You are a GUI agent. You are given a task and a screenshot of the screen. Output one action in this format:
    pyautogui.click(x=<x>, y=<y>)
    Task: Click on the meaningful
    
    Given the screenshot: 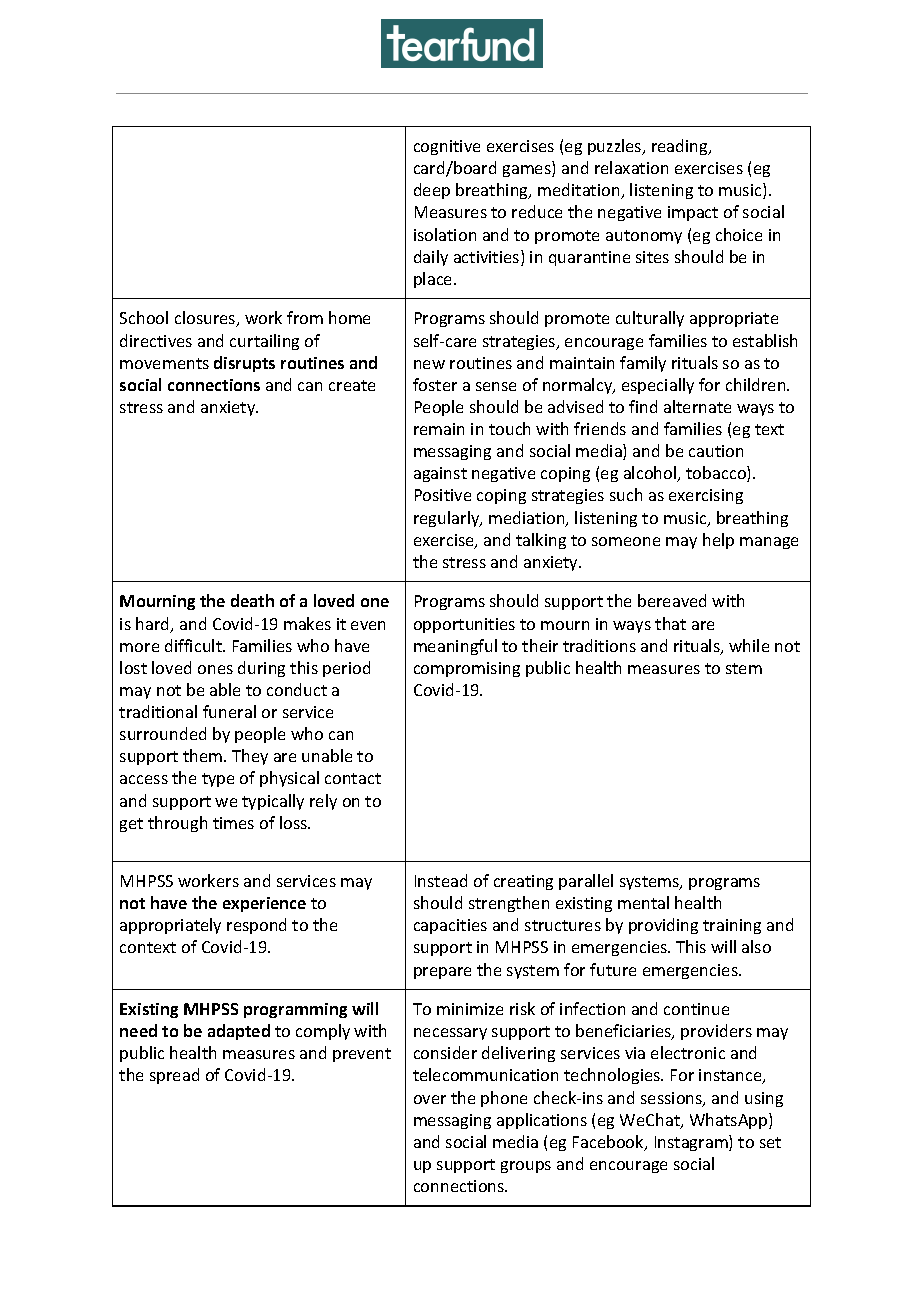 What is the action you would take?
    pyautogui.click(x=455, y=647)
